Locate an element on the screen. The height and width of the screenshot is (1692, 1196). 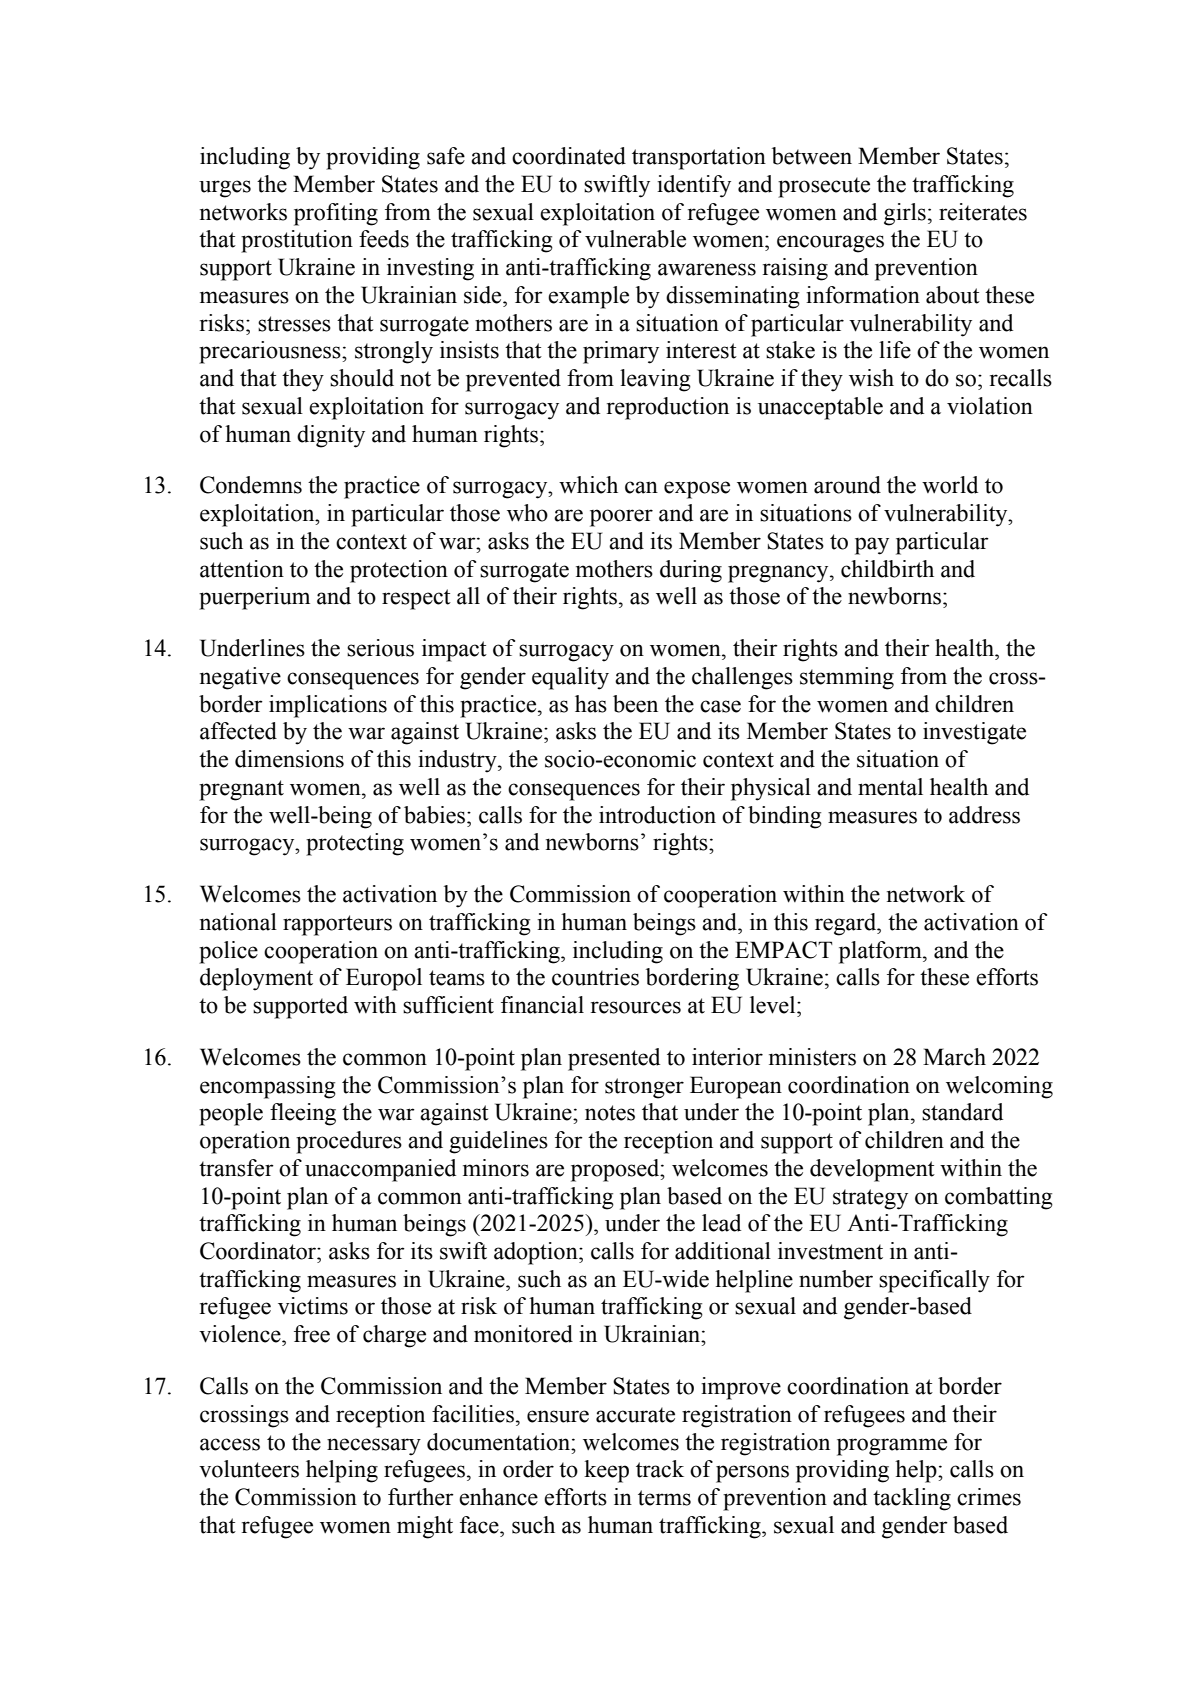
introduction is located at coordinates (657, 815).
